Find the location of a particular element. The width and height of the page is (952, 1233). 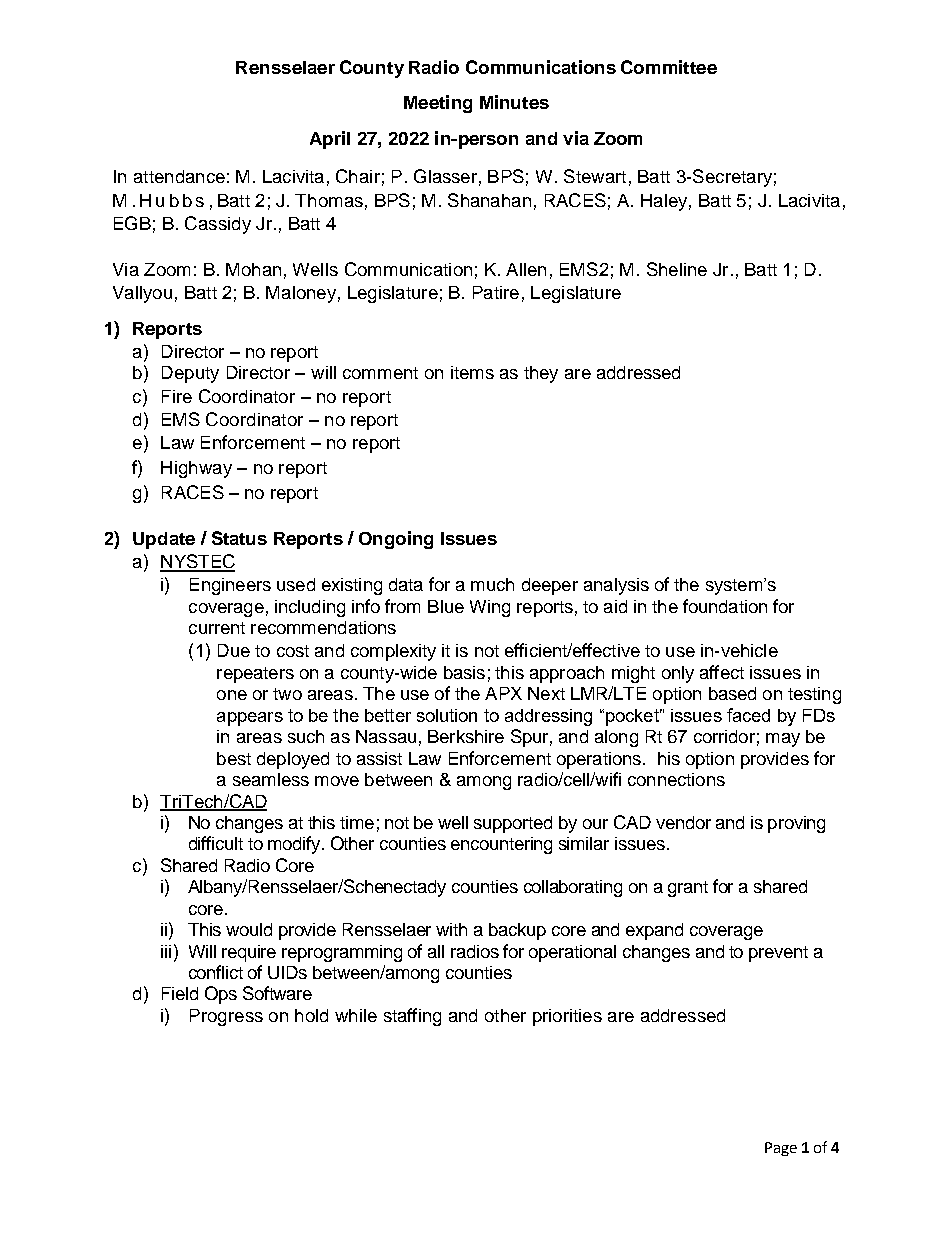

Engineers is located at coordinates (230, 586).
